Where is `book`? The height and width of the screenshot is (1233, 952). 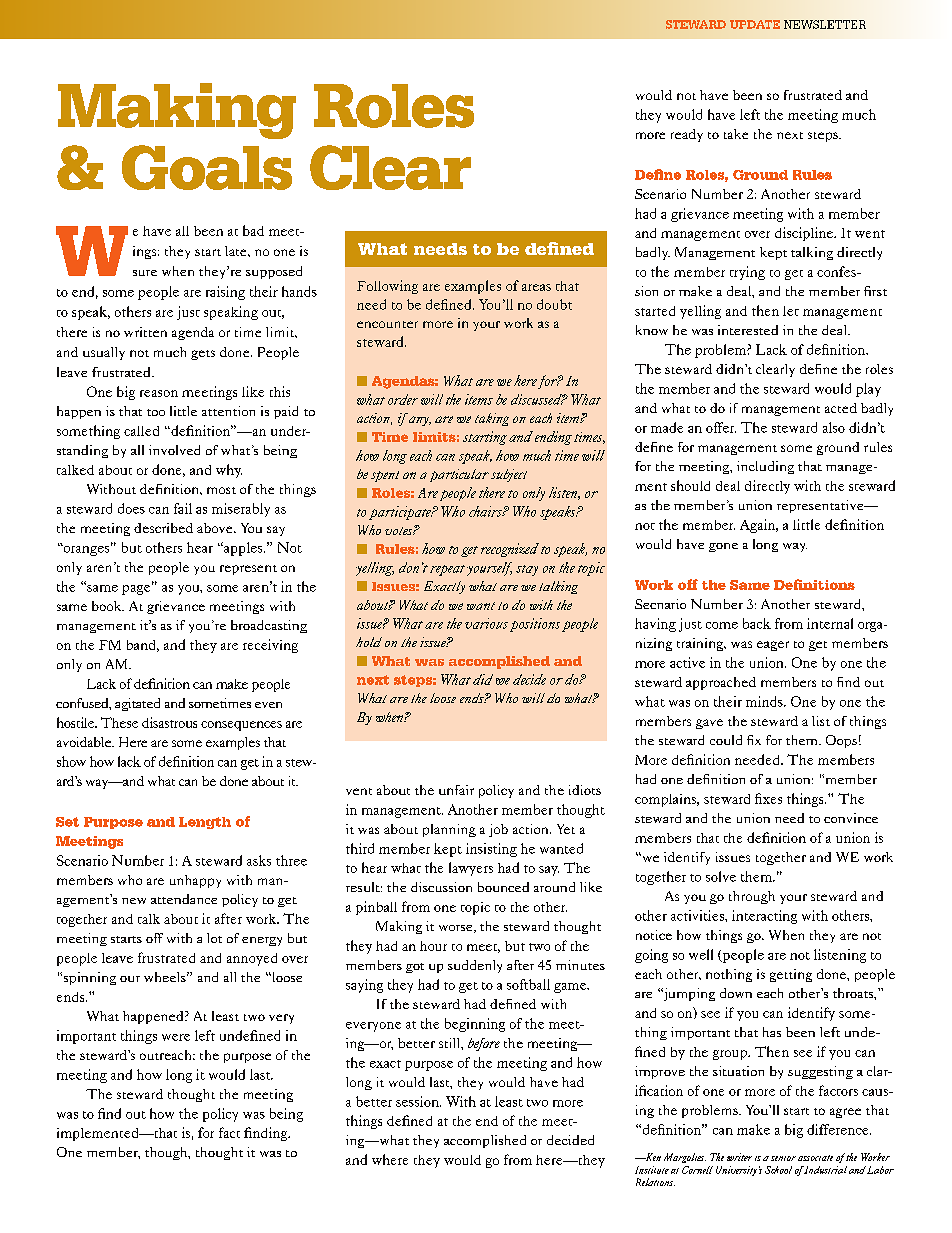 book is located at coordinates (108, 606).
